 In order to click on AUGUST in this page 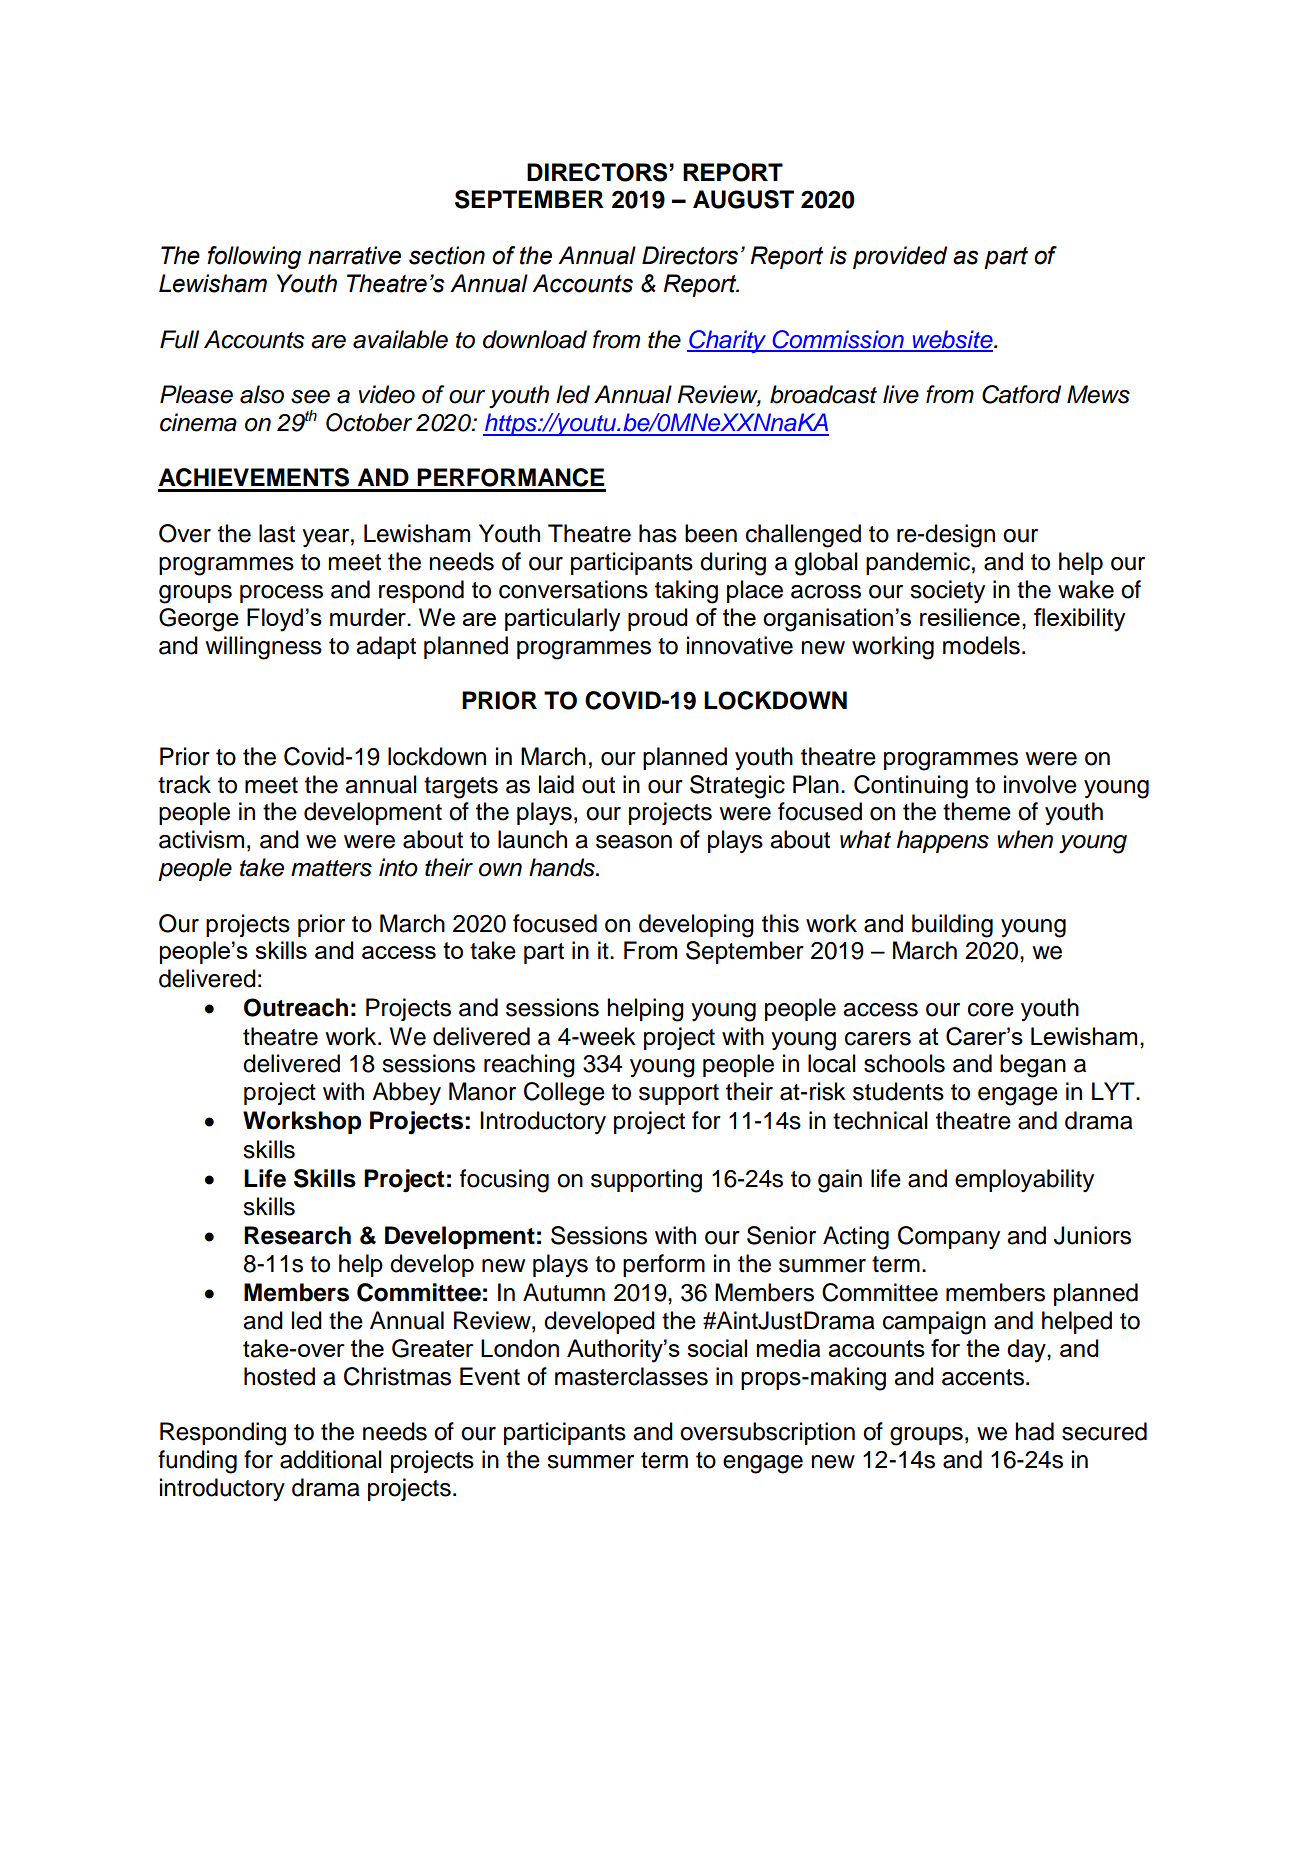, I will do `click(743, 199)`.
